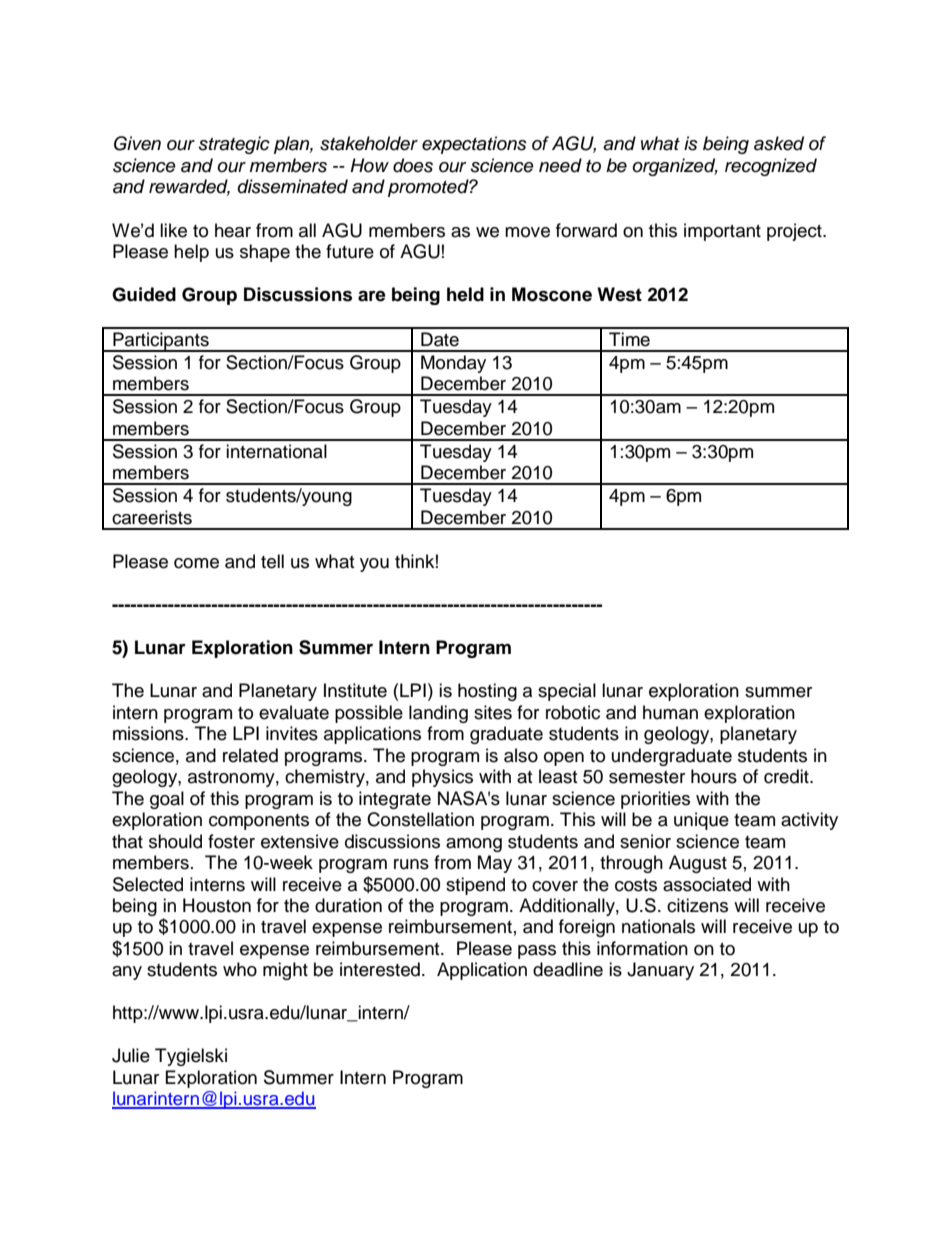 This screenshot has height=1233, width=952. Describe the element at coordinates (196, 563) in the screenshot. I see `come` at that location.
